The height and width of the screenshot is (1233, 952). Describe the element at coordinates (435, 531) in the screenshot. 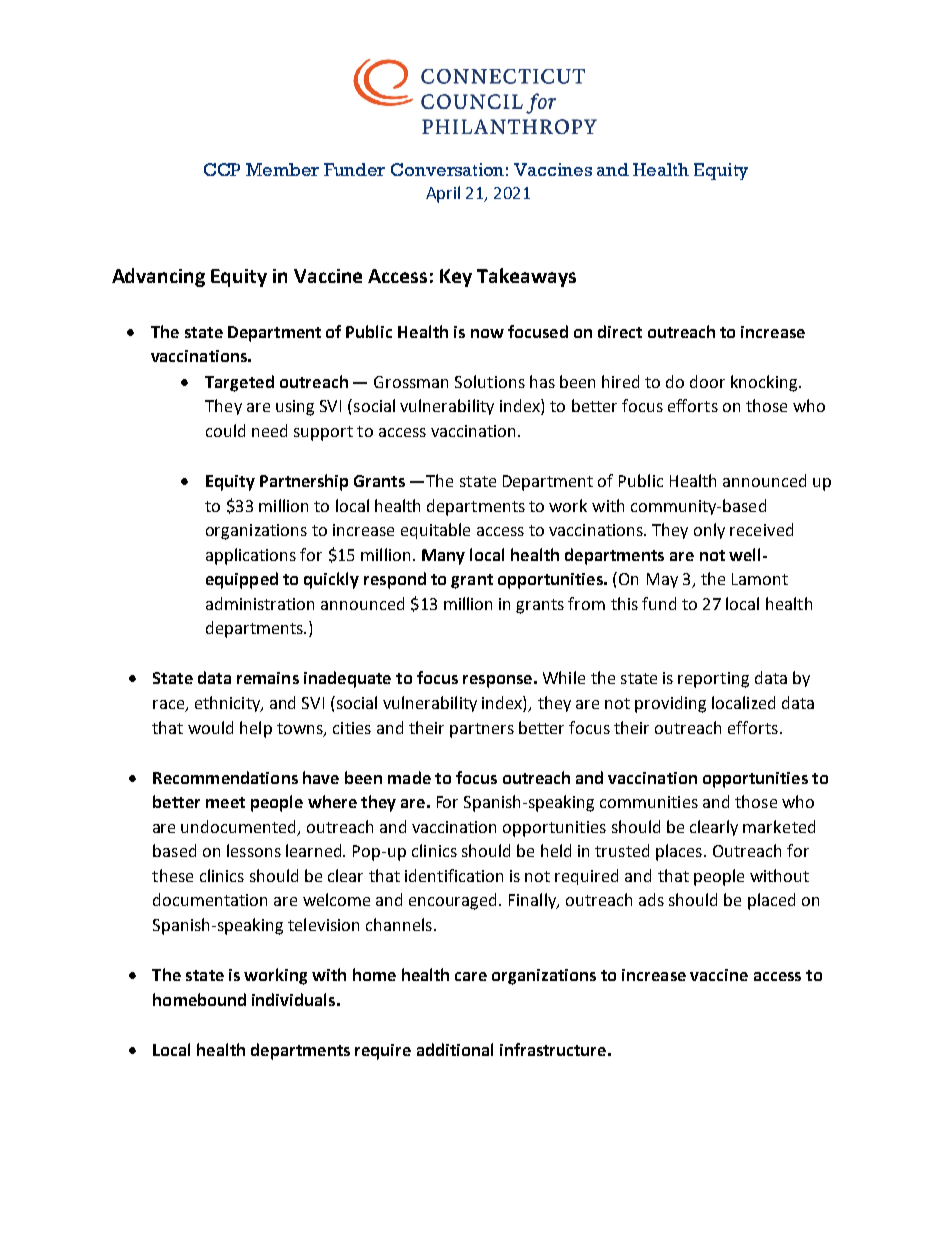

I see `equitable` at that location.
